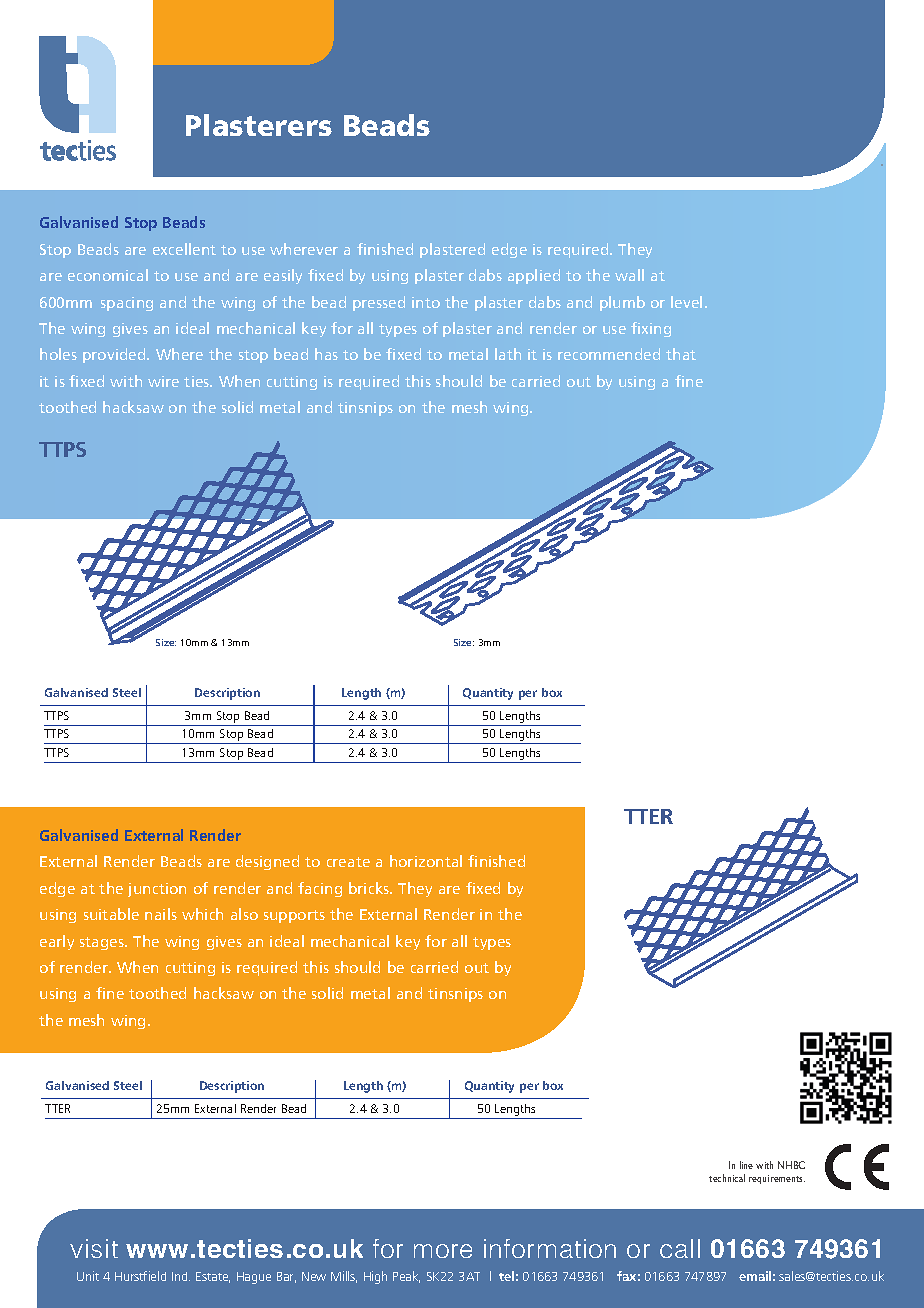 Image resolution: width=924 pixels, height=1308 pixels. Describe the element at coordinates (370, 888) in the document. I see `bricks` at that location.
